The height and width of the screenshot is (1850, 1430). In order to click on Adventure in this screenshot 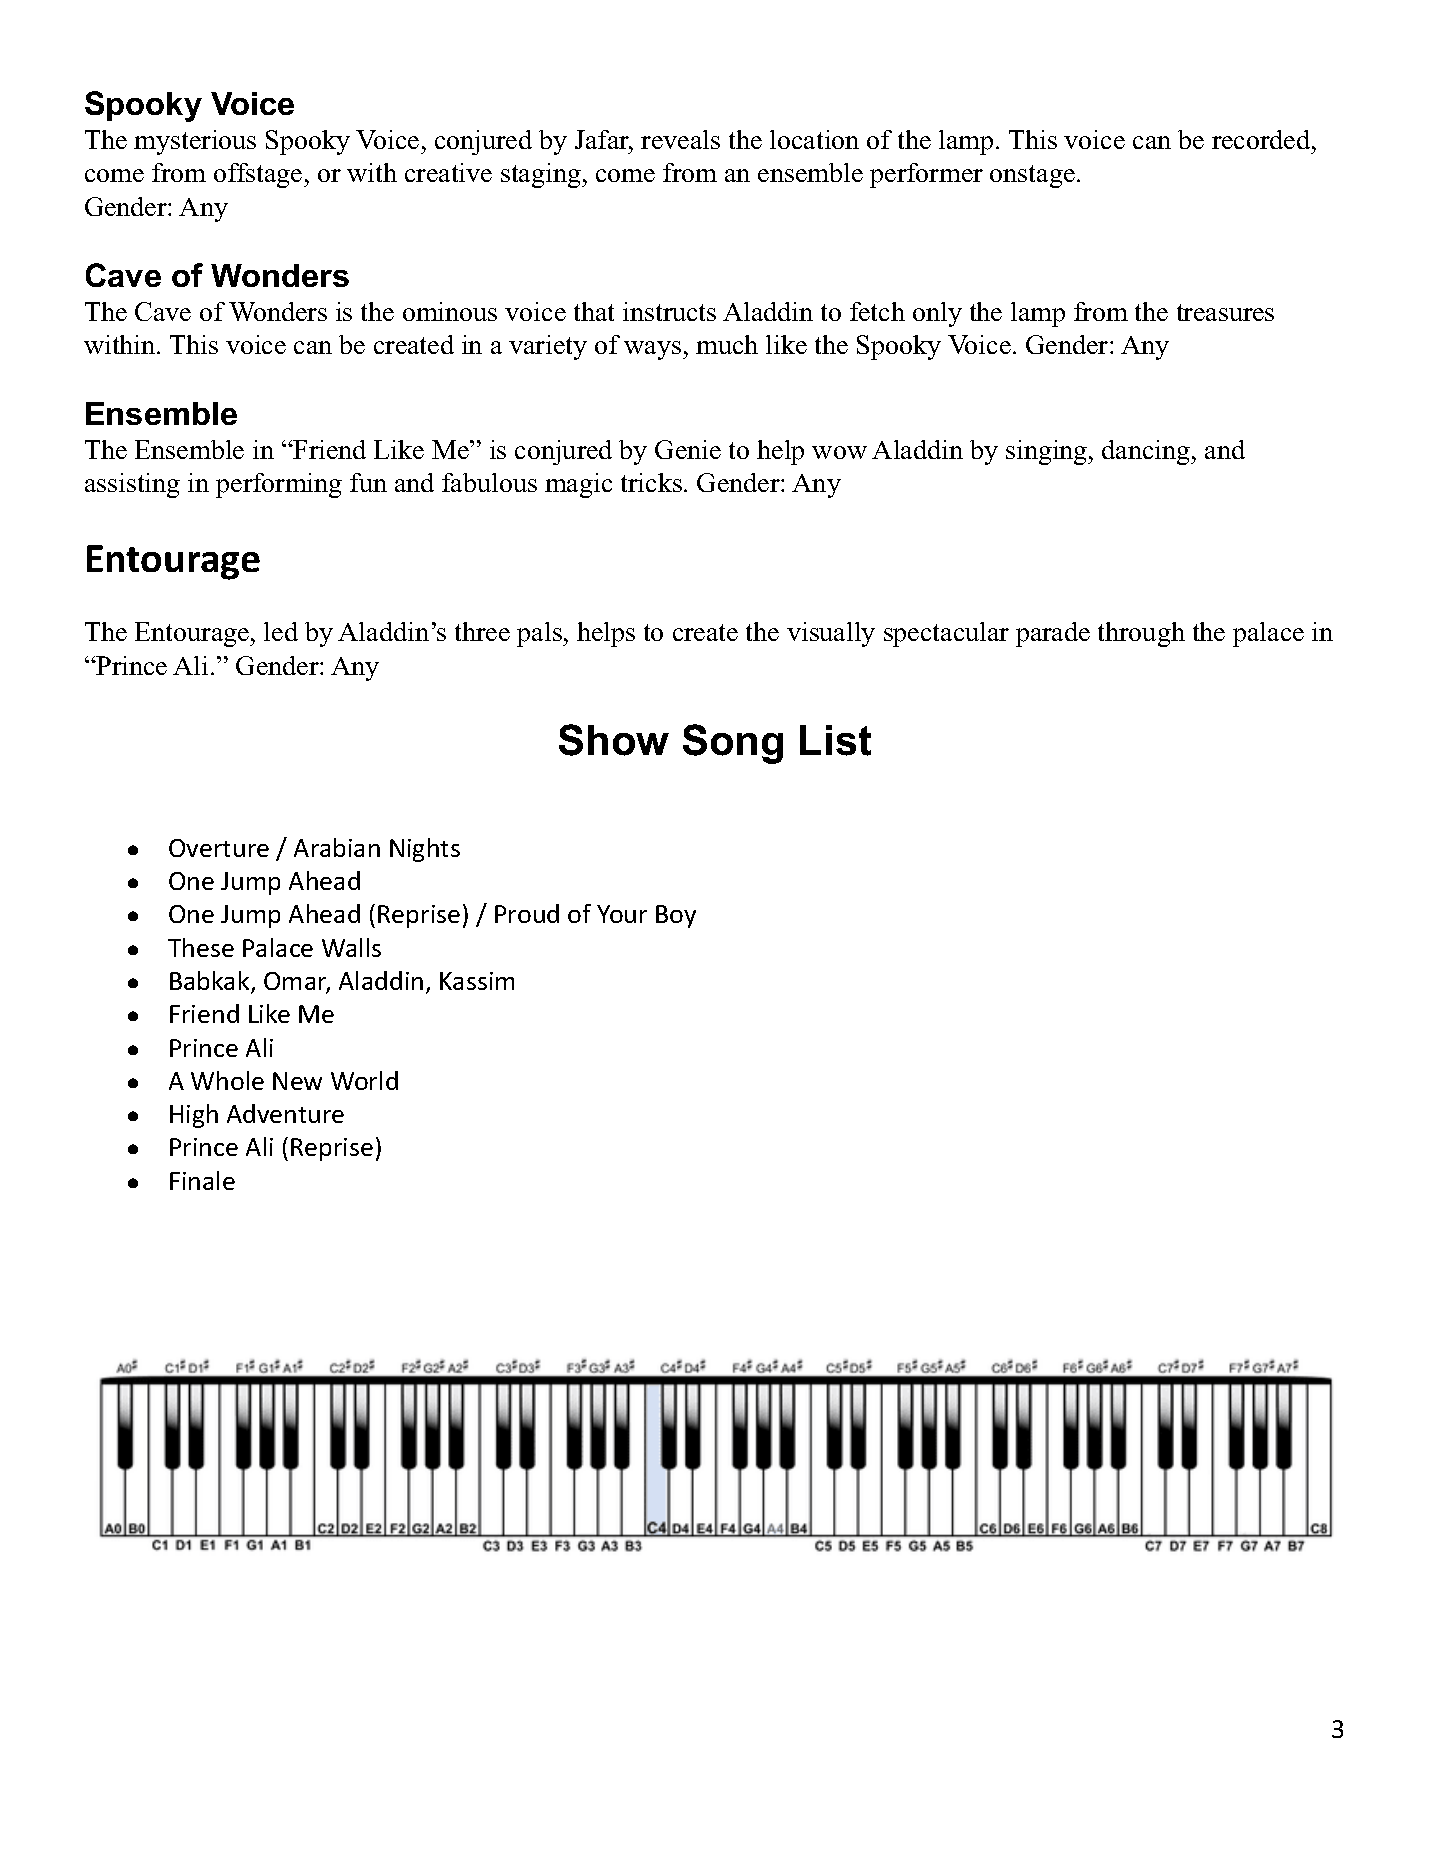, I will do `click(285, 1113)`.
